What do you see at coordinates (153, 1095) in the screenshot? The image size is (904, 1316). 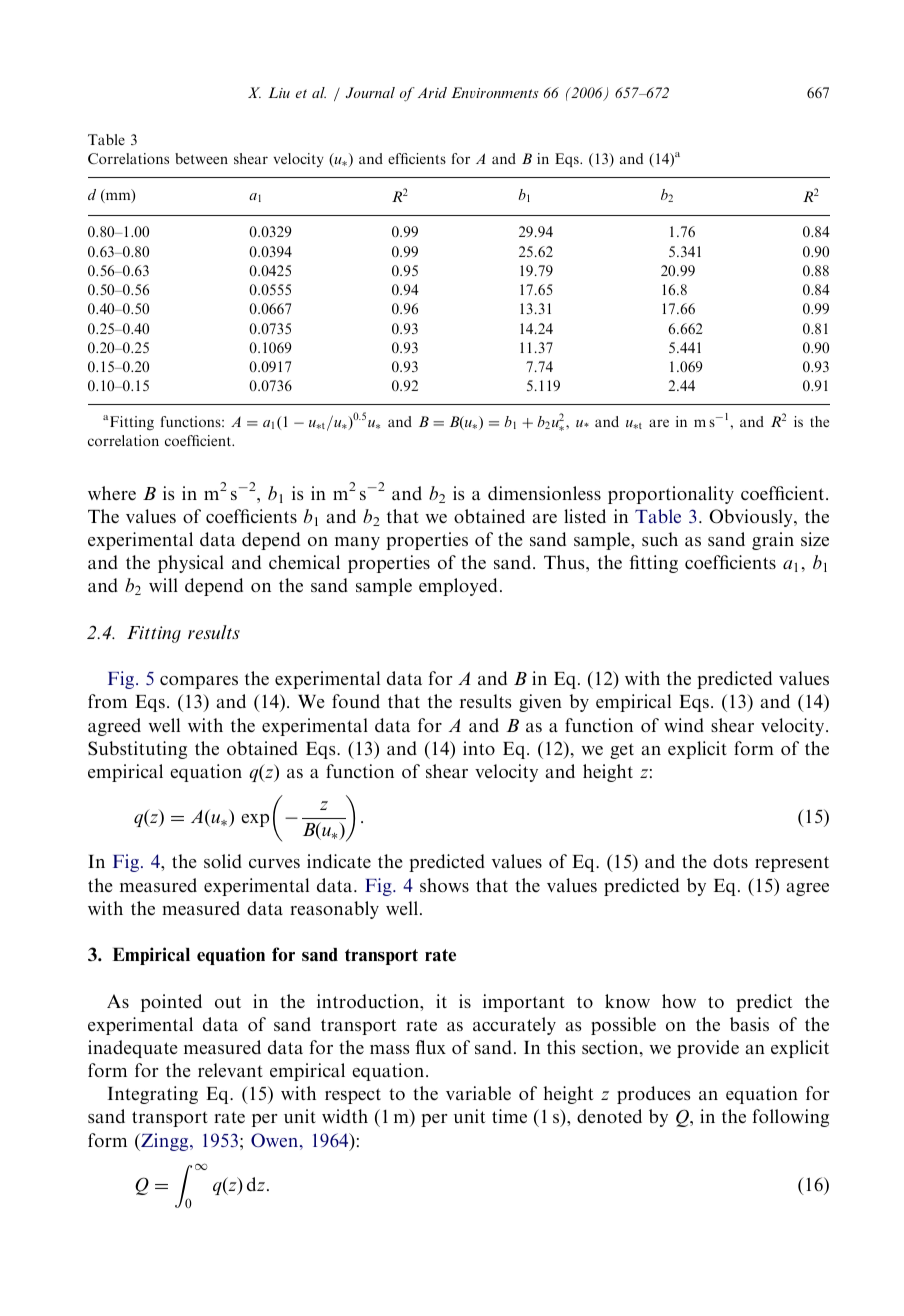 I see `Integrating` at bounding box center [153, 1095].
